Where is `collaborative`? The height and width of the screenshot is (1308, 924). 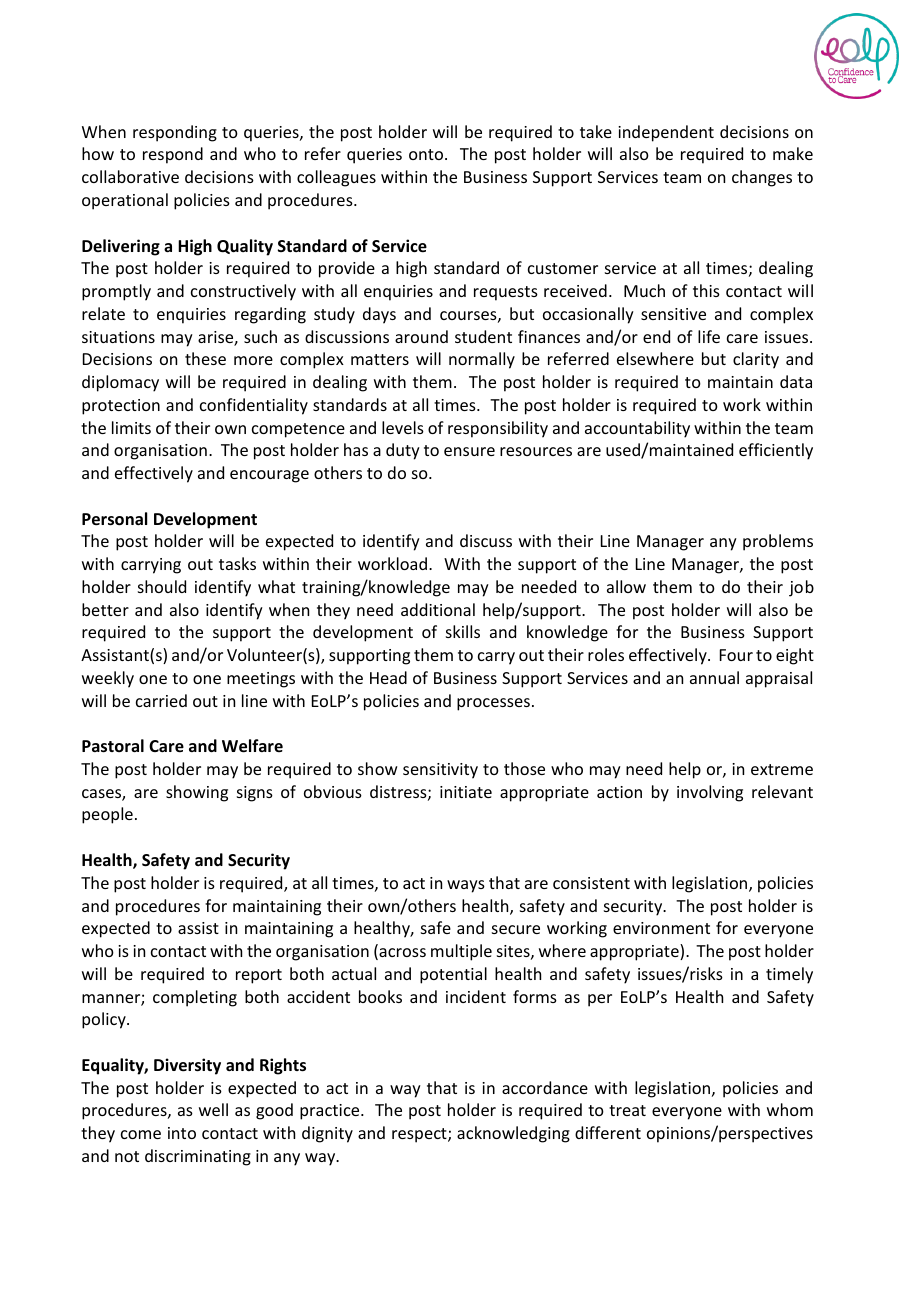 collaborative is located at coordinates (130, 176).
